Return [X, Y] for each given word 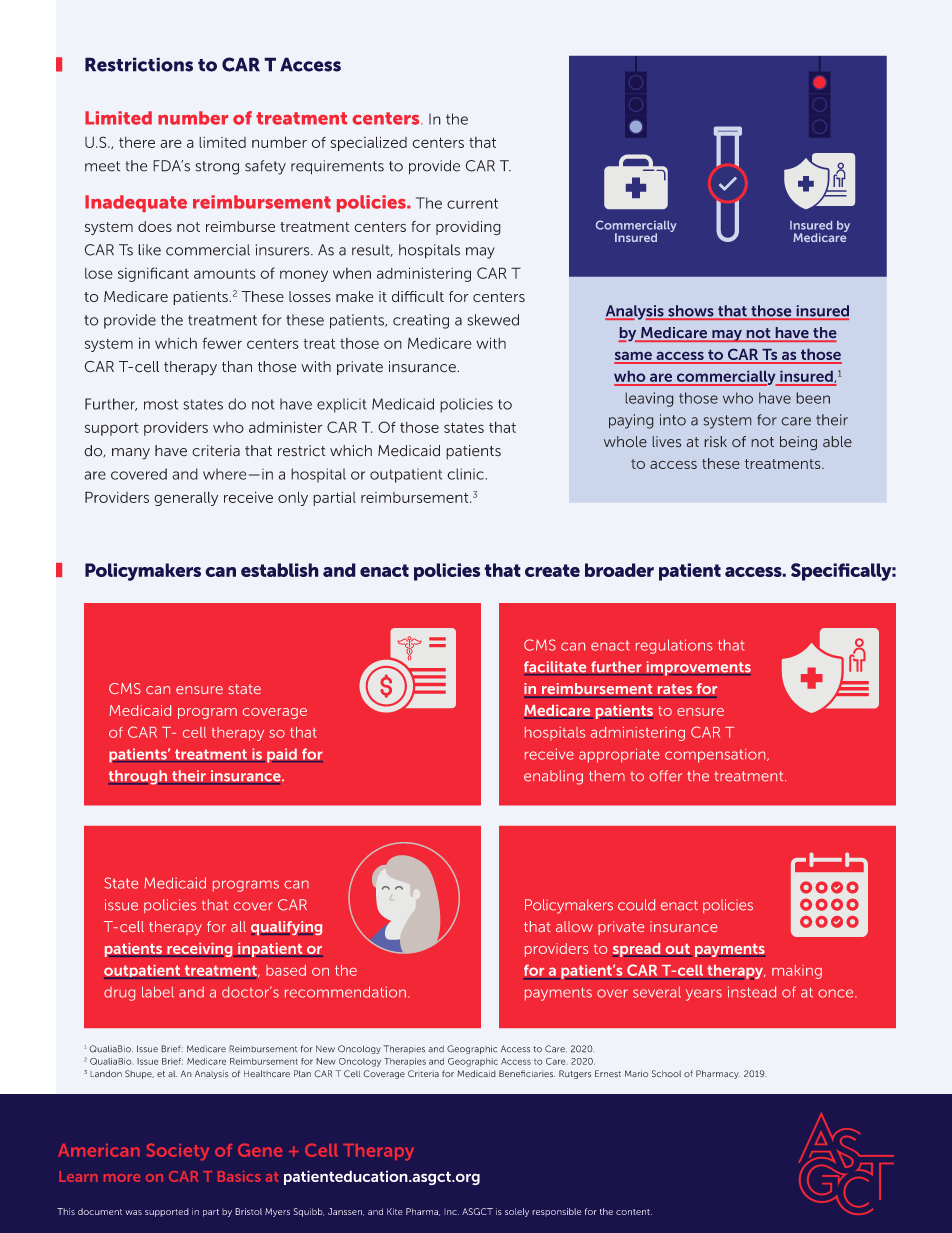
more [122, 1178]
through [139, 777]
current [472, 203]
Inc [451, 1212]
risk [716, 441]
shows [691, 312]
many [131, 454]
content [634, 1212]
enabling [553, 777]
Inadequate [136, 203]
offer [665, 776]
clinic [465, 474]
